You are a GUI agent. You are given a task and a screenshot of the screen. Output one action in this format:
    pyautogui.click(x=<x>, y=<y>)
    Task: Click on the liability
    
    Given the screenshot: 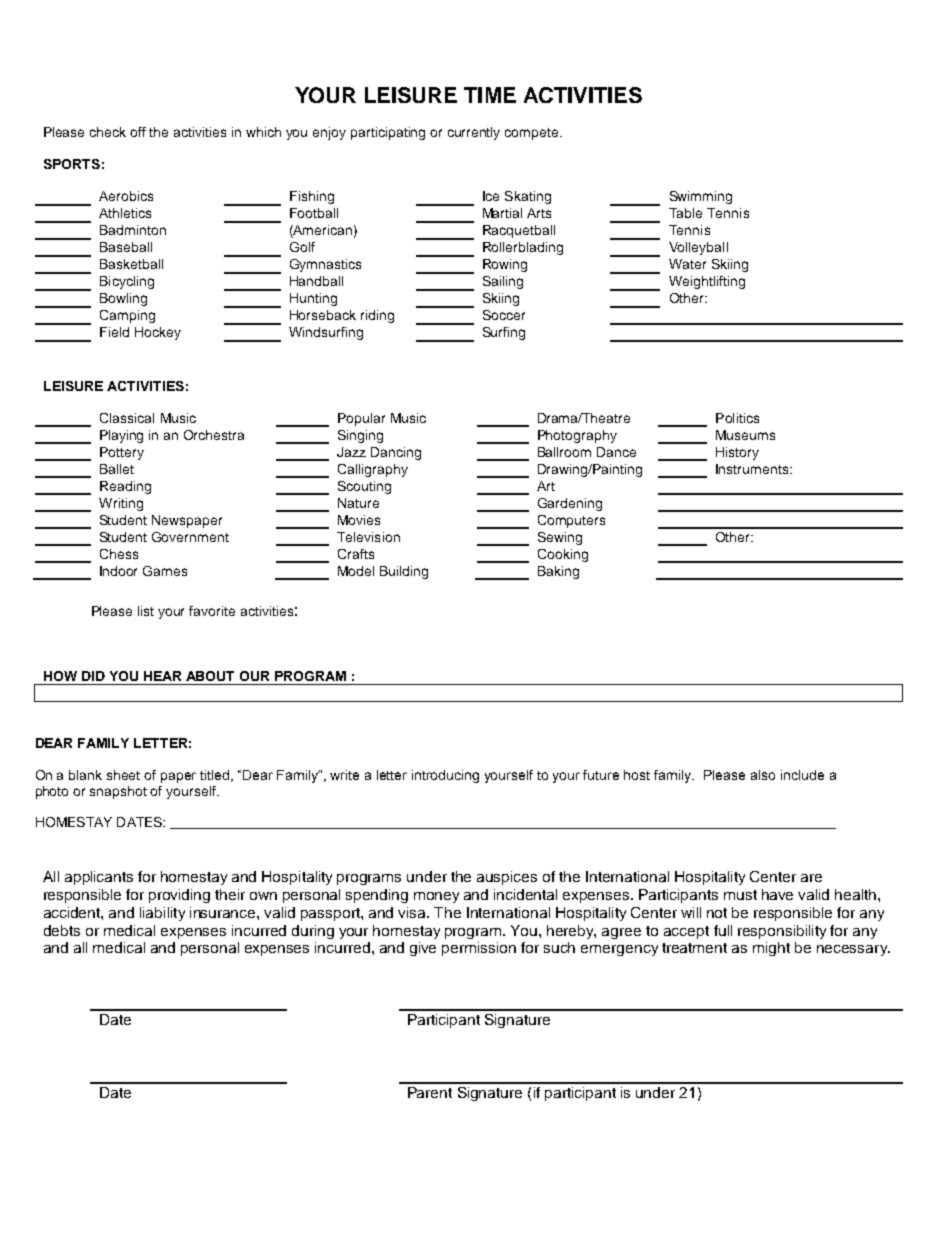 What is the action you would take?
    pyautogui.click(x=162, y=914)
